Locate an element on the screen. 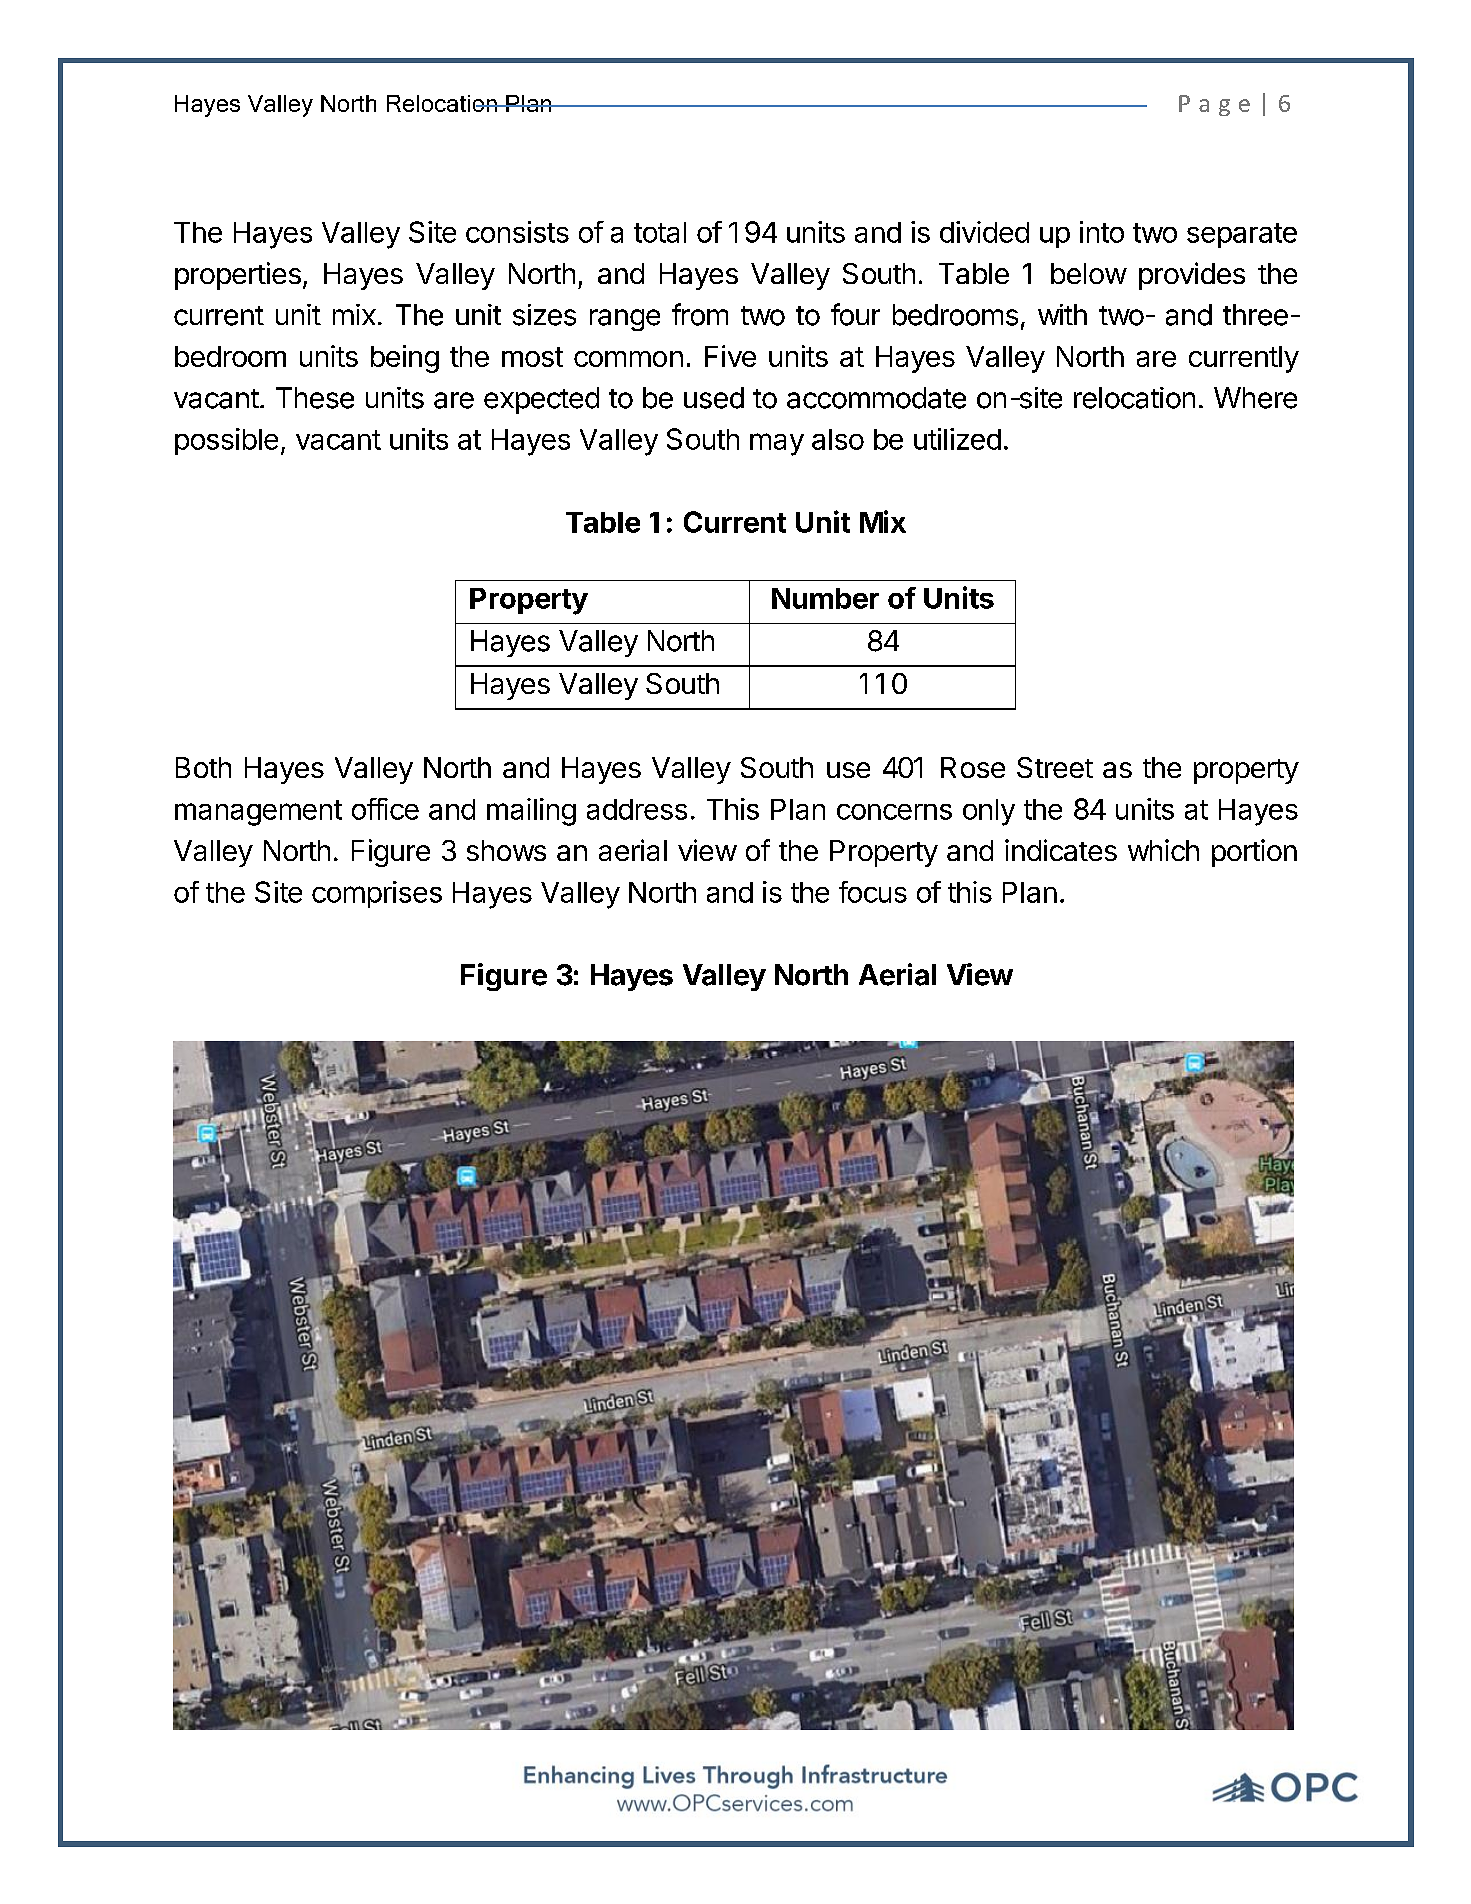 The height and width of the screenshot is (1904, 1471). into is located at coordinates (1102, 232).
